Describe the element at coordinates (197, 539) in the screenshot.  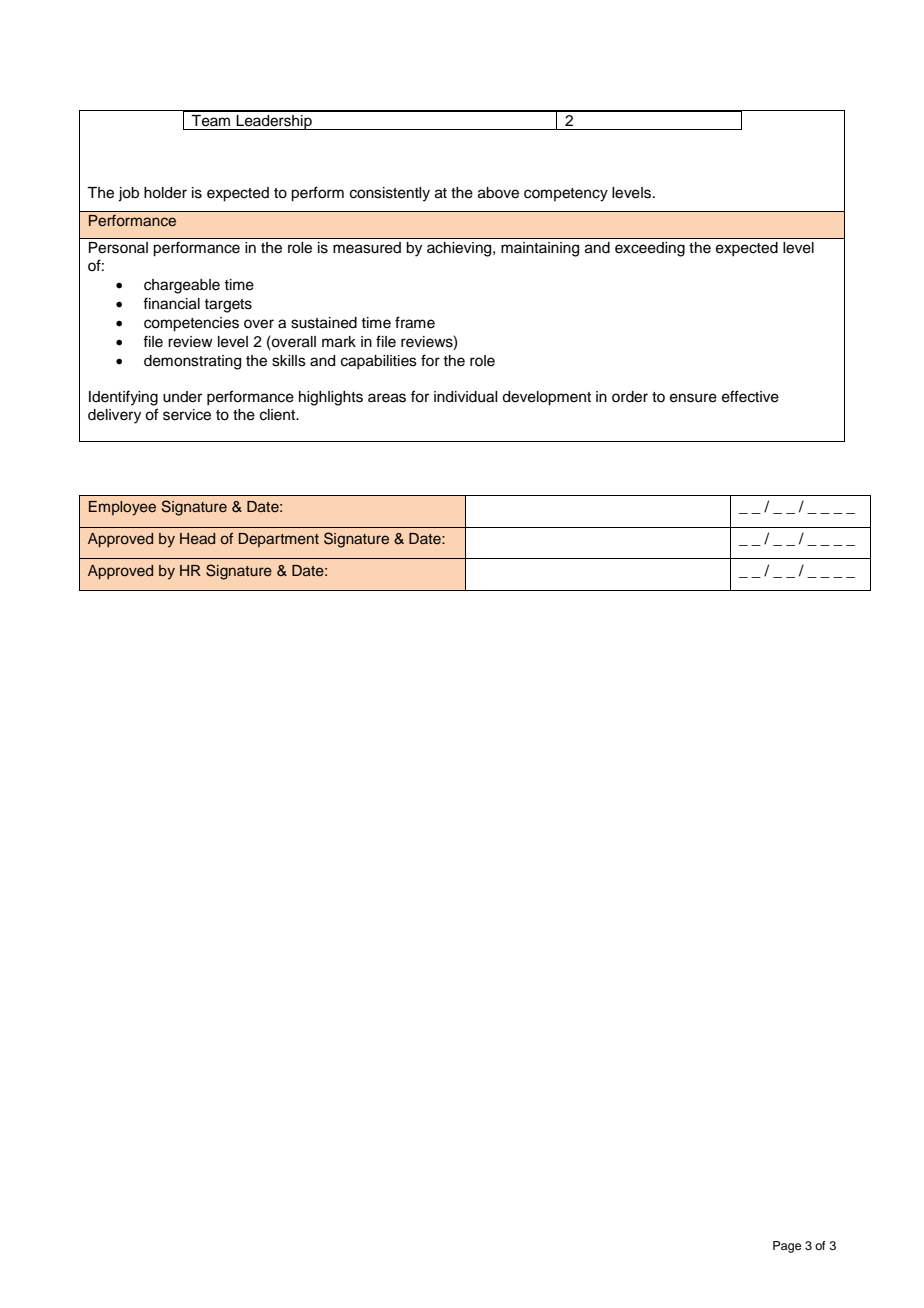
I see `Head` at that location.
